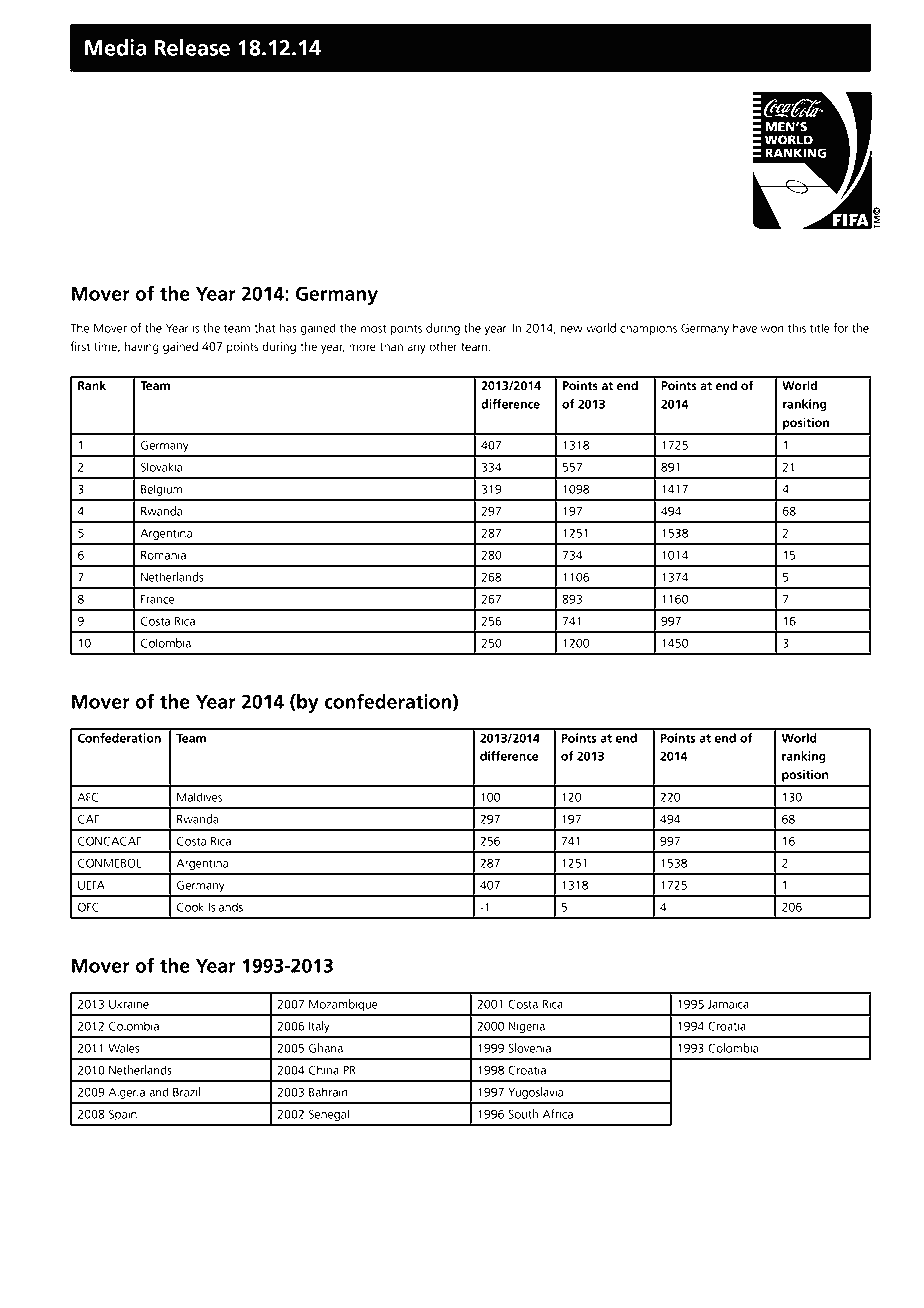  I want to click on Brazil, so click(186, 1092).
